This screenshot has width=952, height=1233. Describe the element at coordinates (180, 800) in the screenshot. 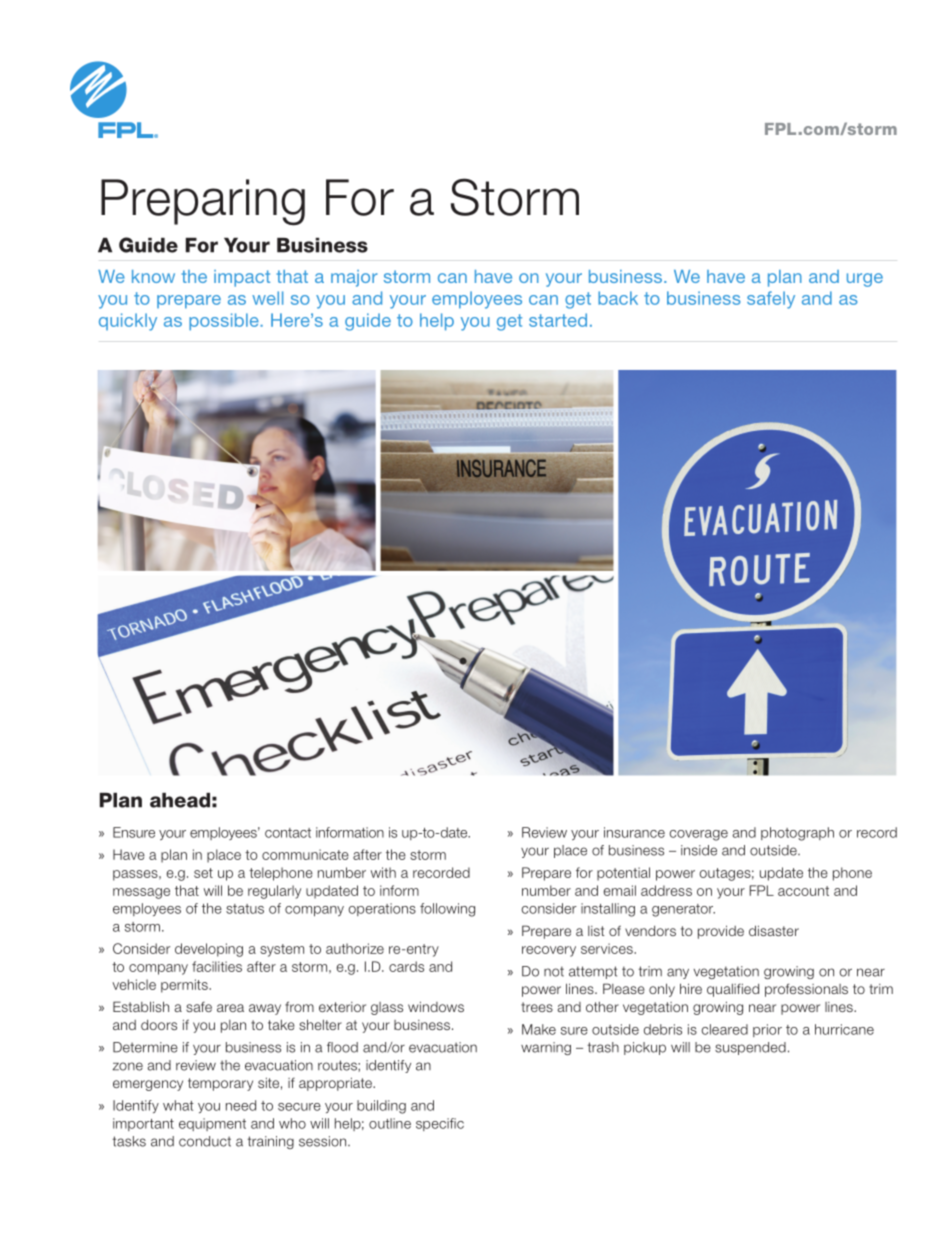

I see `ahead` at that location.
